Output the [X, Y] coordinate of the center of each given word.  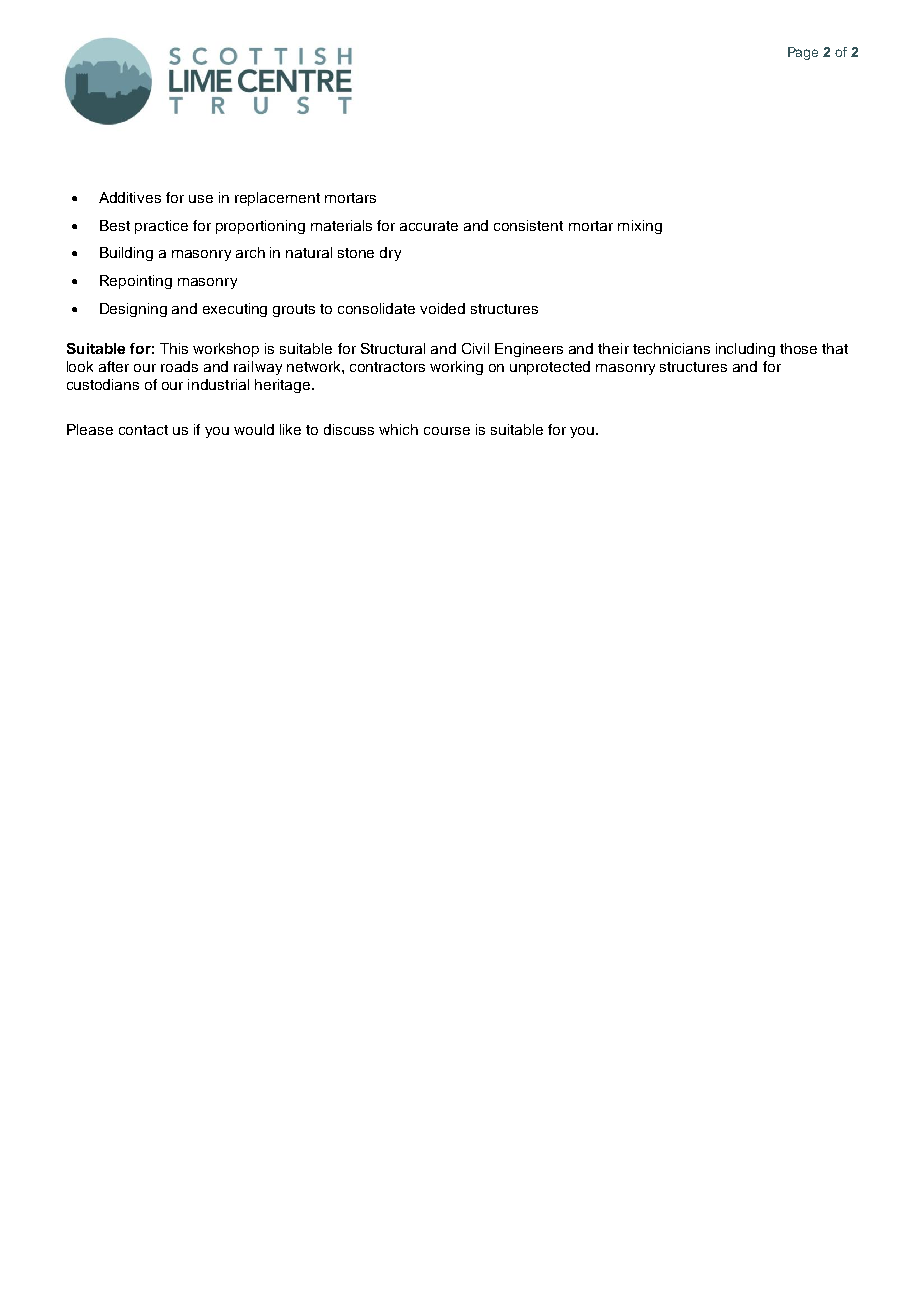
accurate [429, 226]
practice [161, 227]
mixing [640, 227]
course [447, 431]
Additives [130, 197]
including [745, 350]
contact [143, 430]
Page [803, 53]
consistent [528, 225]
